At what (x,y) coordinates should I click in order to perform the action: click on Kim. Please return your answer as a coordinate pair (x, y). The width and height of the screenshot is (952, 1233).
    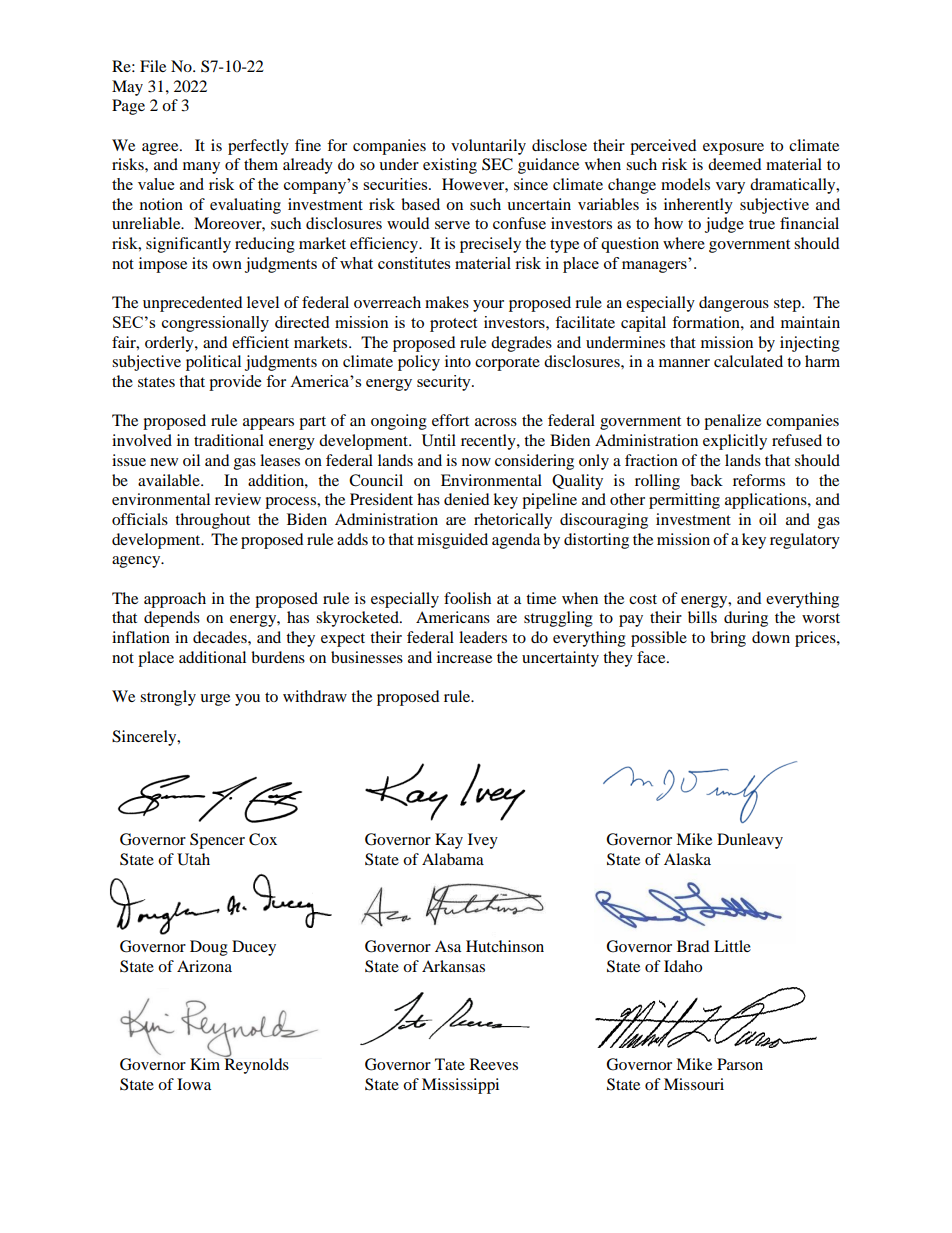
    Looking at the image, I should click on (206, 1063).
